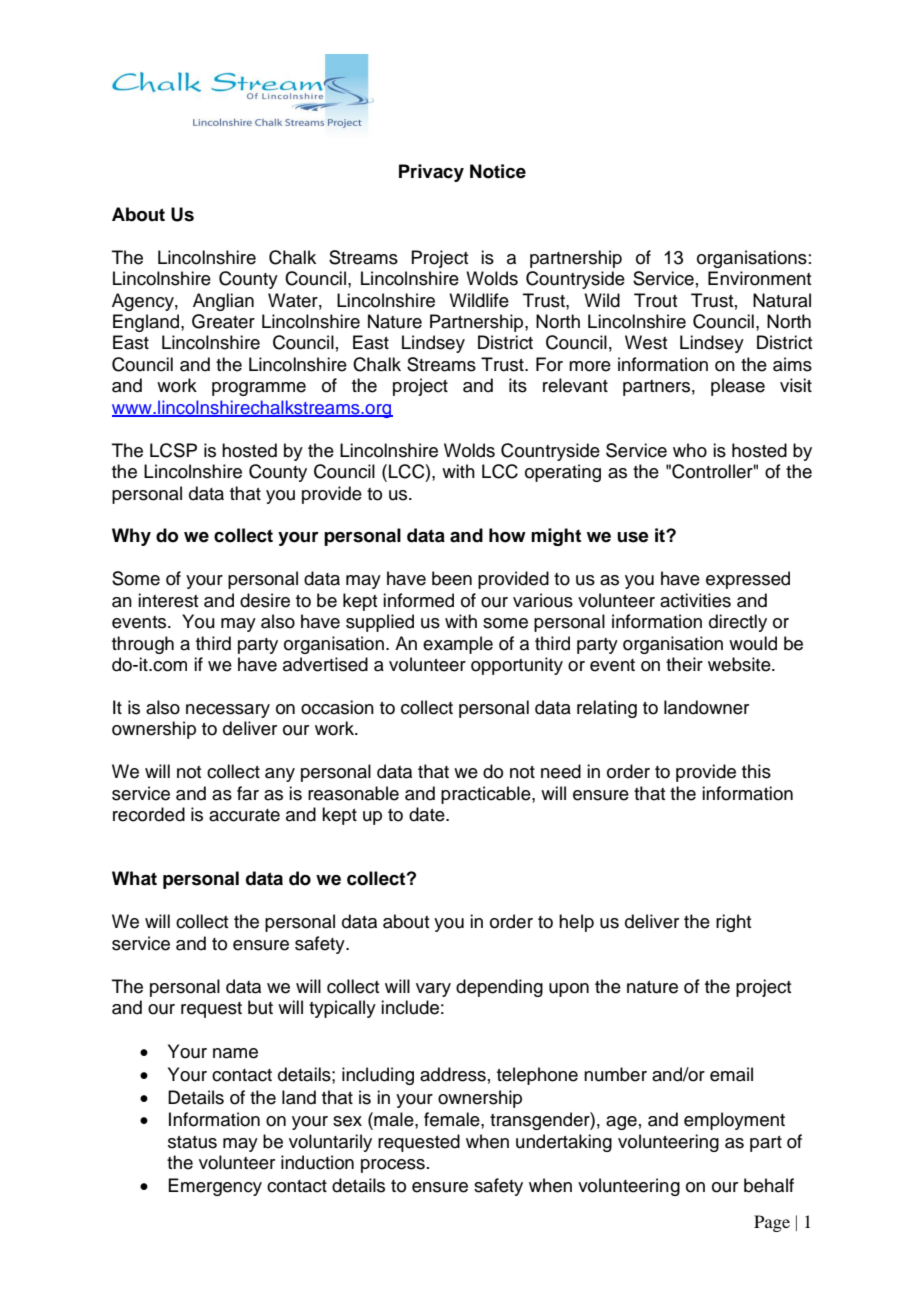  I want to click on Privacy, so click(431, 173).
